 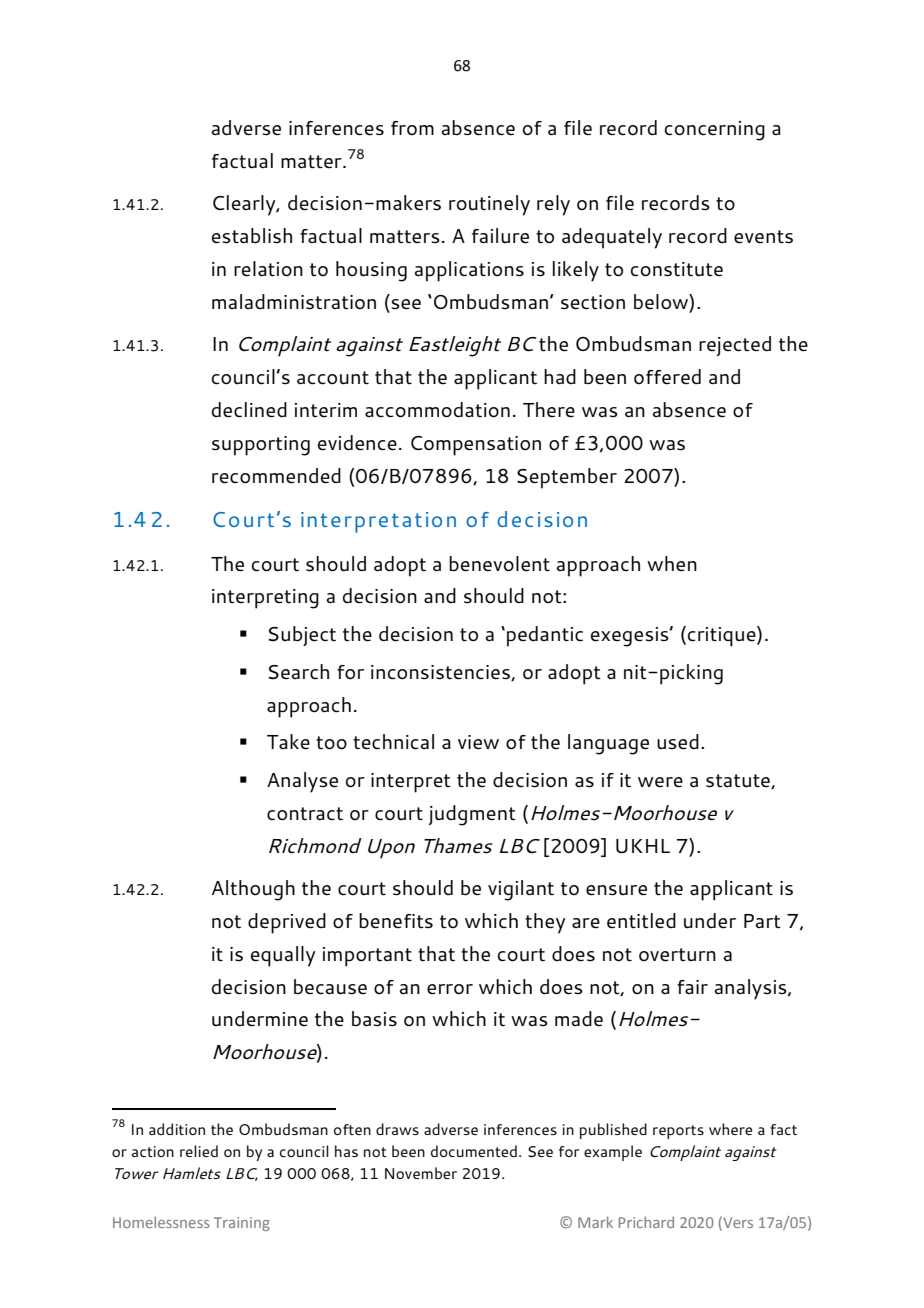 What do you see at coordinates (249, 410) in the image?
I see `declined` at bounding box center [249, 410].
